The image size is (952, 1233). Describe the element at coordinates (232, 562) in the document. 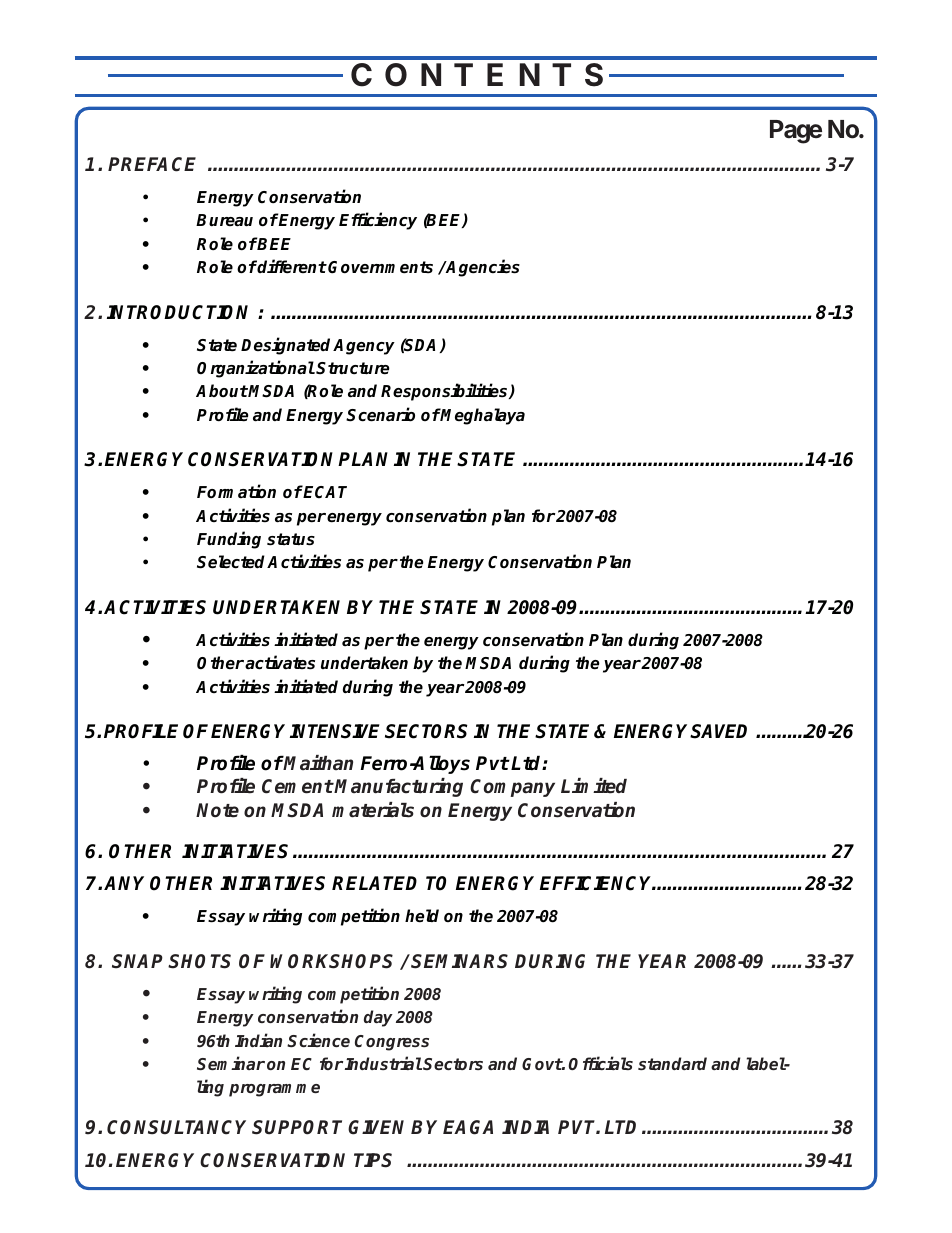

I see `Selected` at that location.
